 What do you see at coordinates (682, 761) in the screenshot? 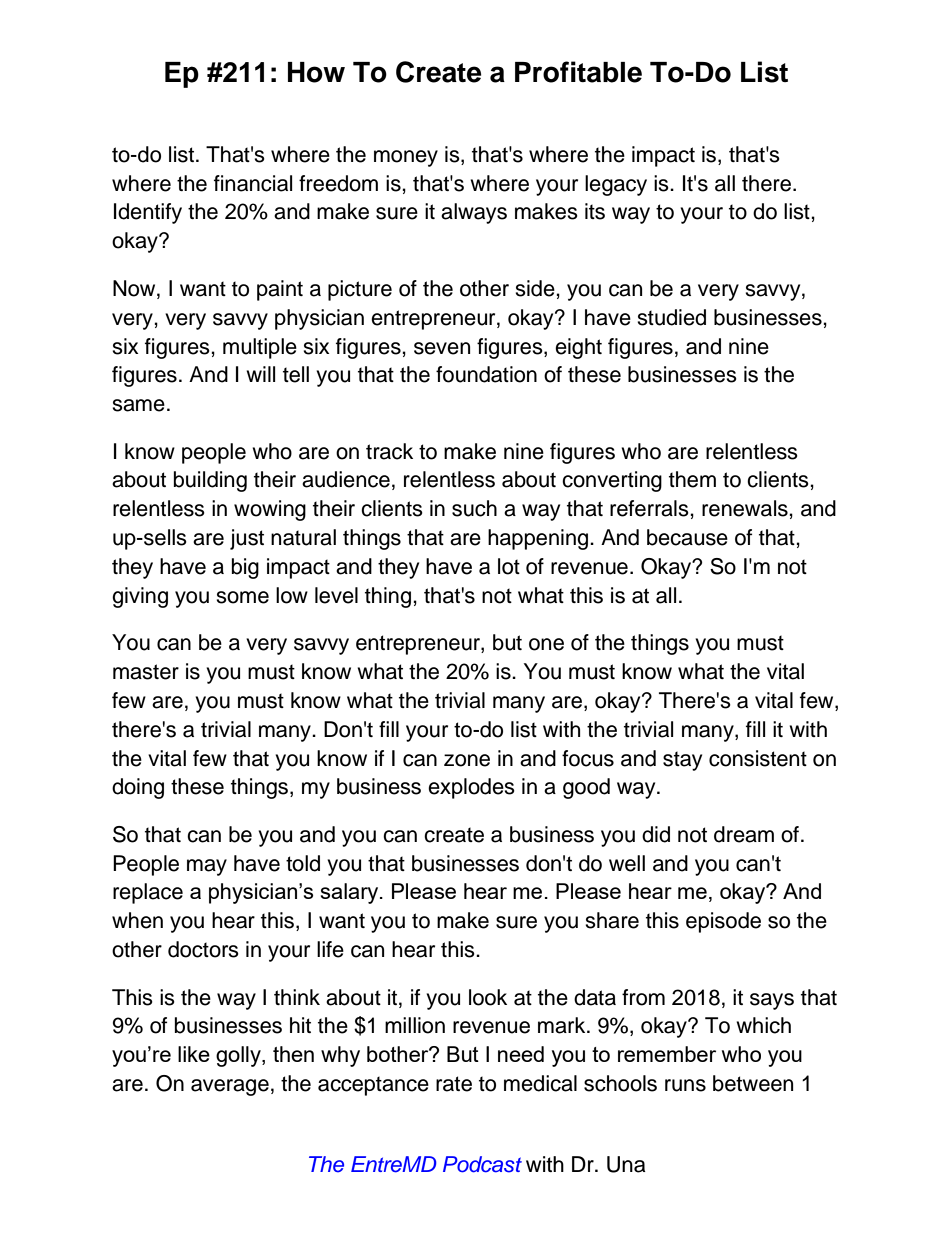
I see `stay` at bounding box center [682, 761].
